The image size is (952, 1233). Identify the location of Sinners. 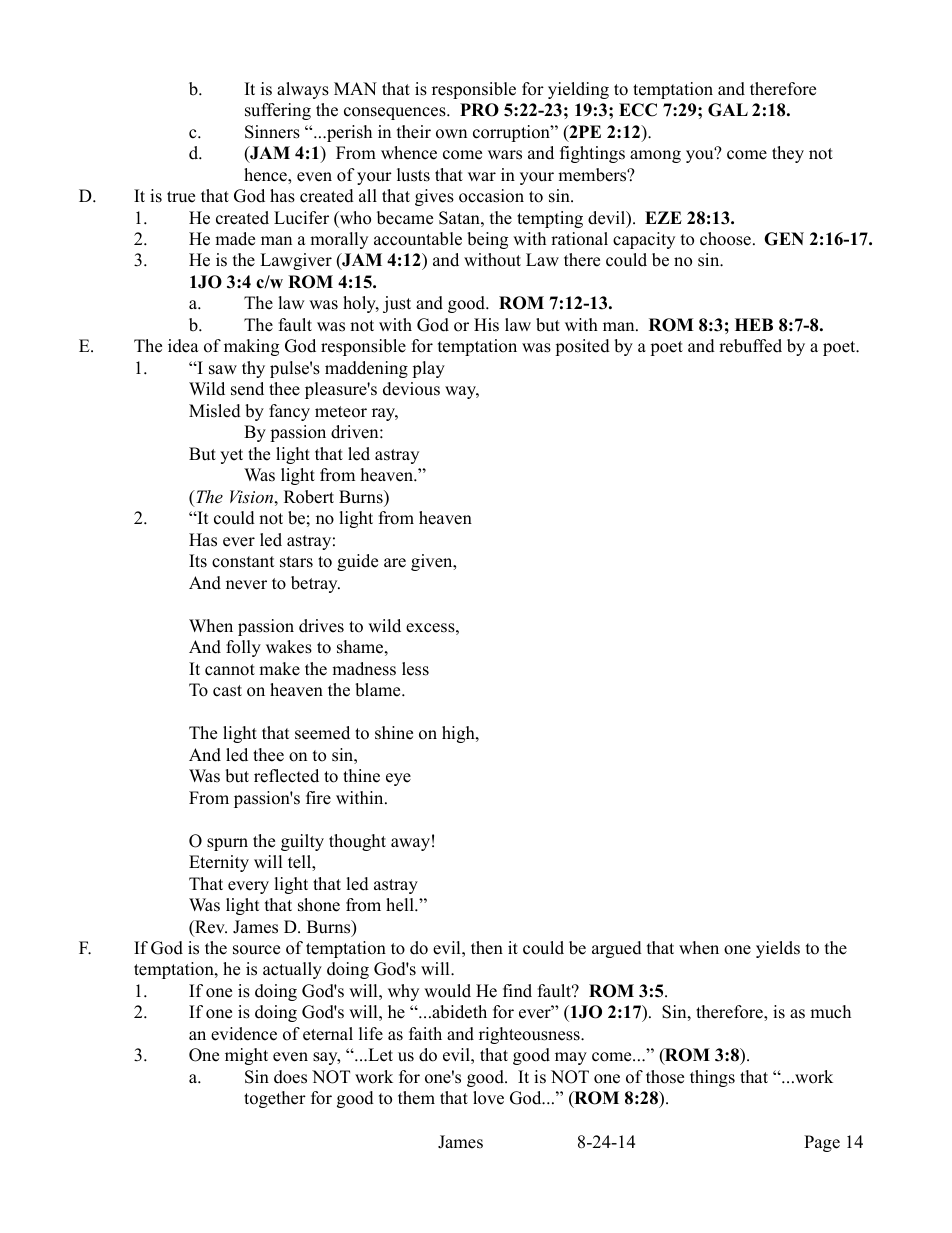
(272, 132).
